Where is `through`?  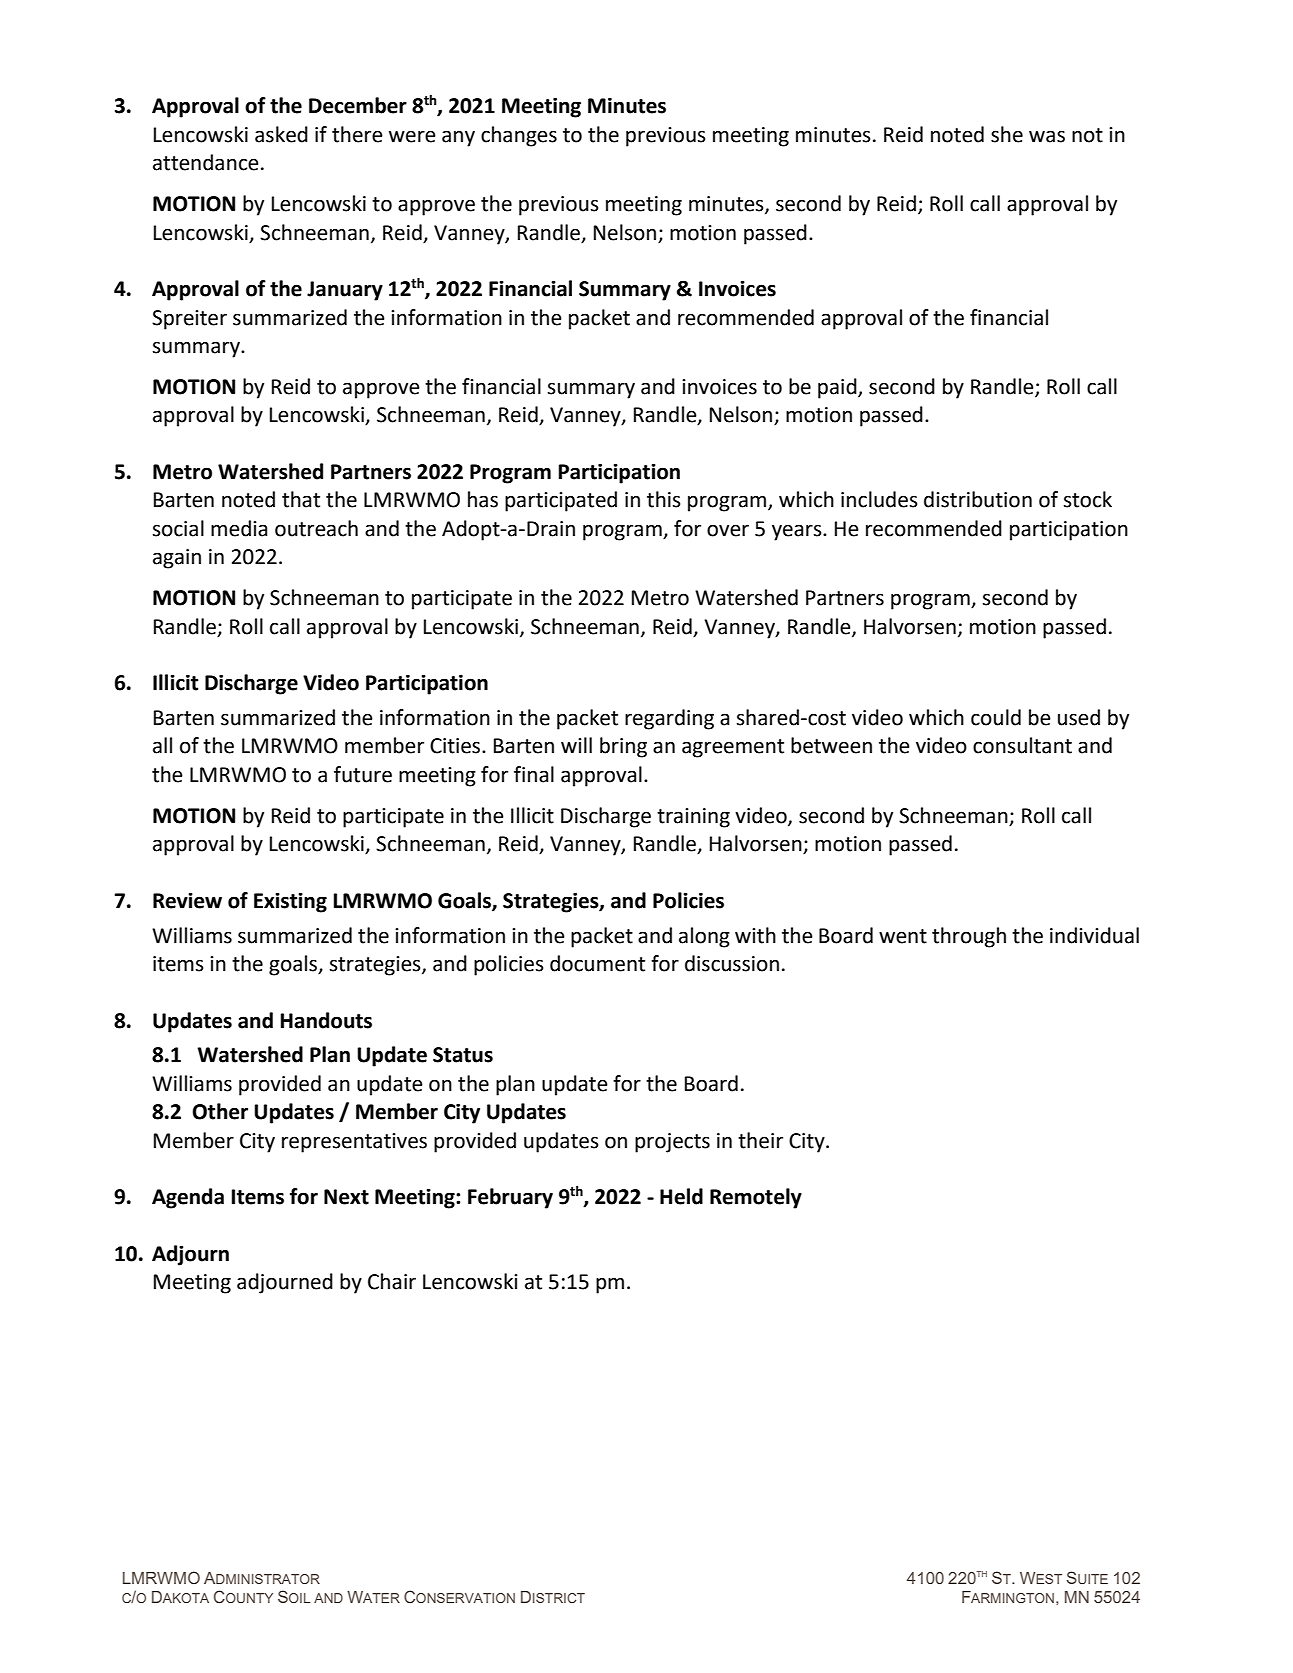
through is located at coordinates (969, 937).
